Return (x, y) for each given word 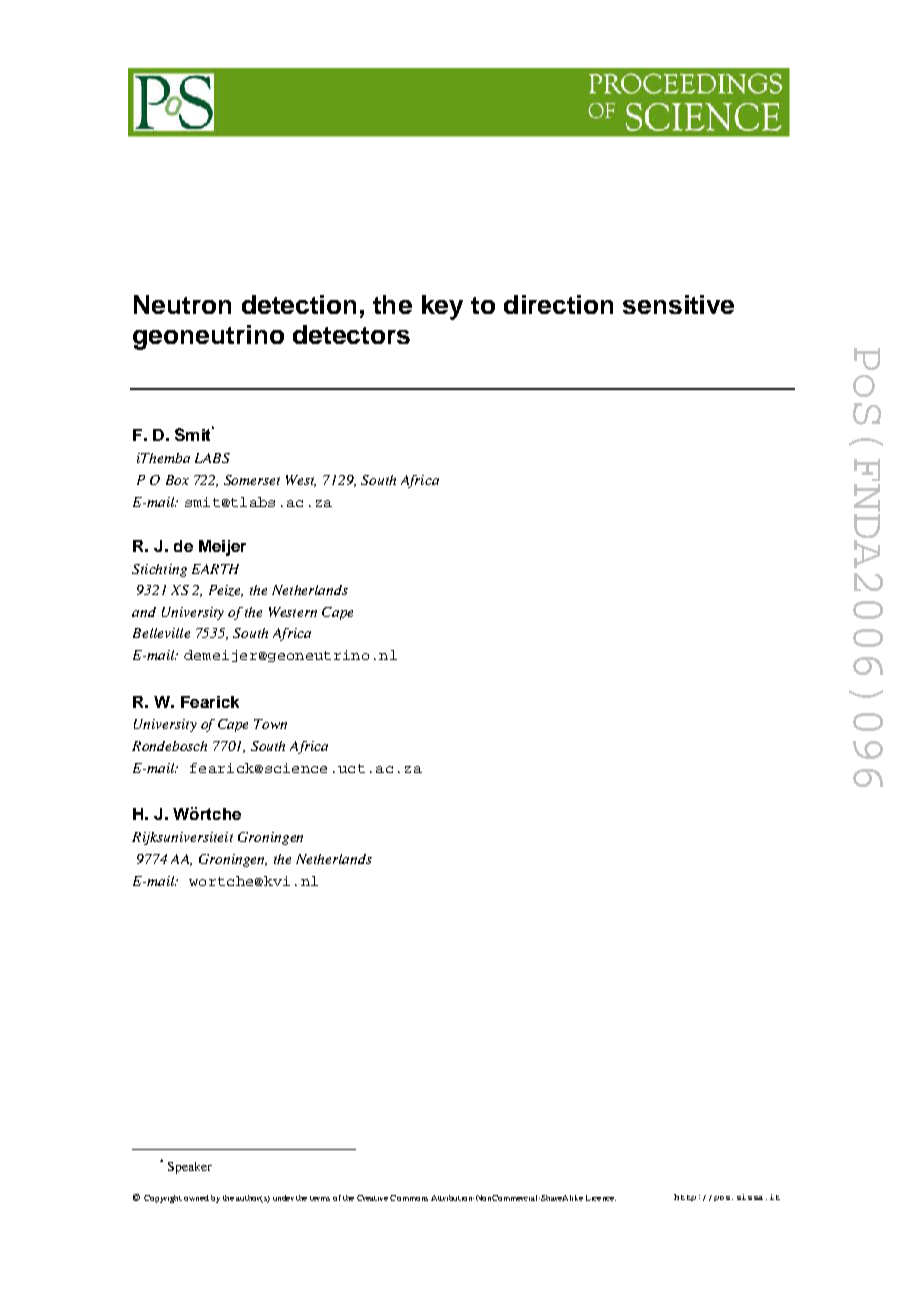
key (442, 307)
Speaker (190, 1168)
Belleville (161, 633)
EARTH (215, 569)
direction (558, 304)
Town (270, 724)
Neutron (182, 304)
